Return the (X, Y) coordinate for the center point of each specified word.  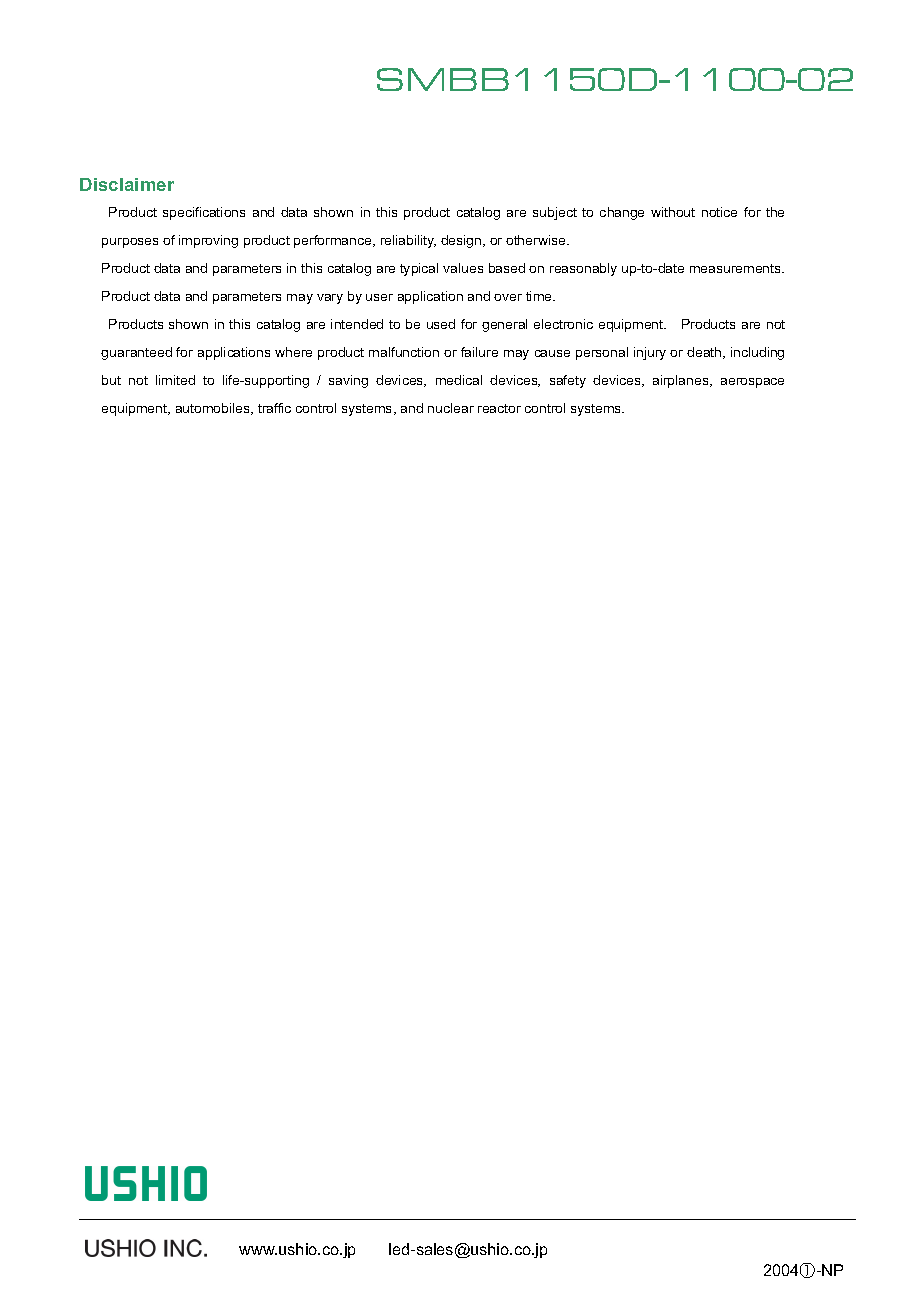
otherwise (537, 240)
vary (330, 299)
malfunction (404, 352)
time (540, 296)
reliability (408, 241)
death (705, 353)
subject (555, 213)
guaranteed (136, 353)
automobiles (214, 409)
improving (208, 241)
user (379, 297)
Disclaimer (127, 184)
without (673, 212)
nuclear (451, 408)
